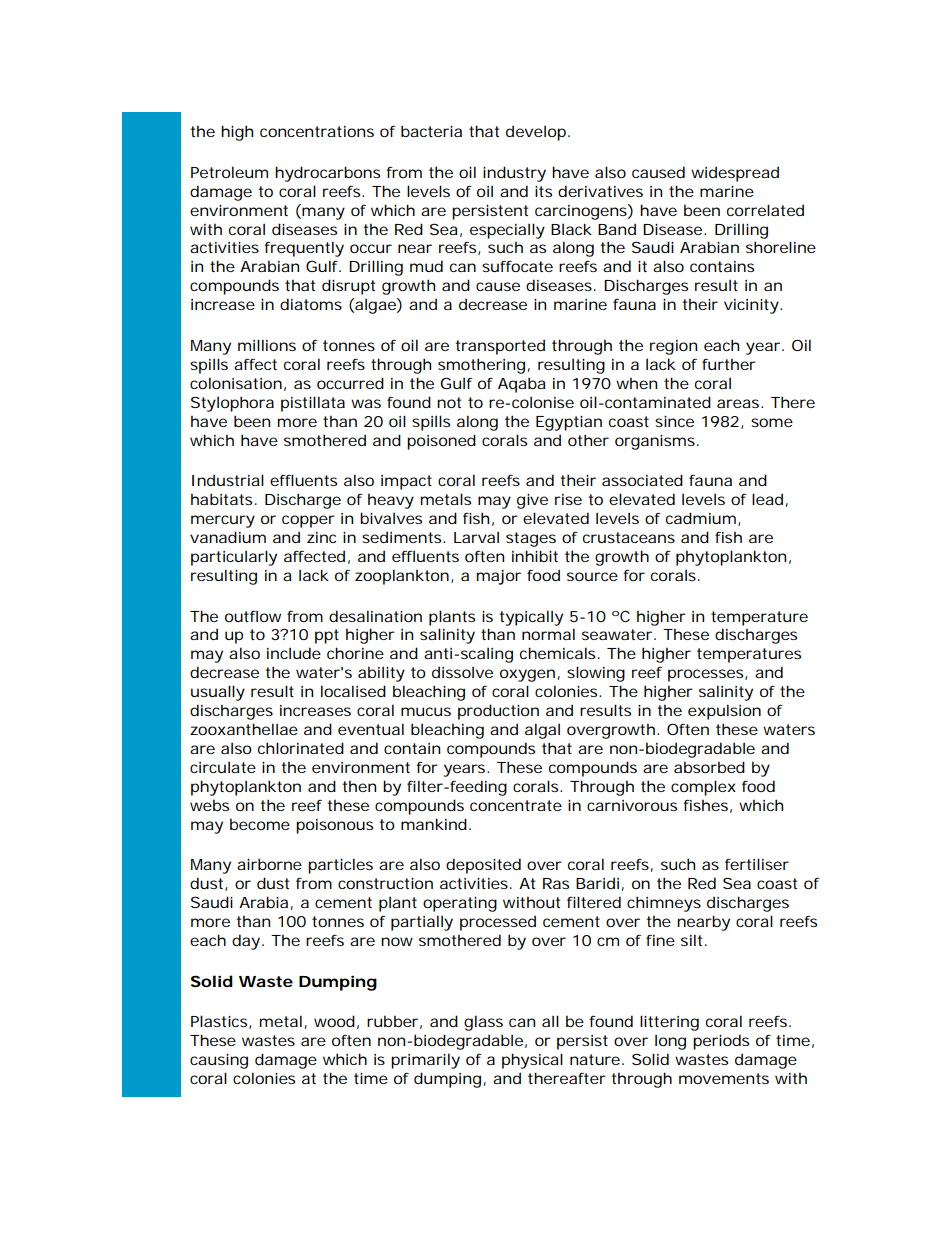  I want to click on normal, so click(548, 634).
